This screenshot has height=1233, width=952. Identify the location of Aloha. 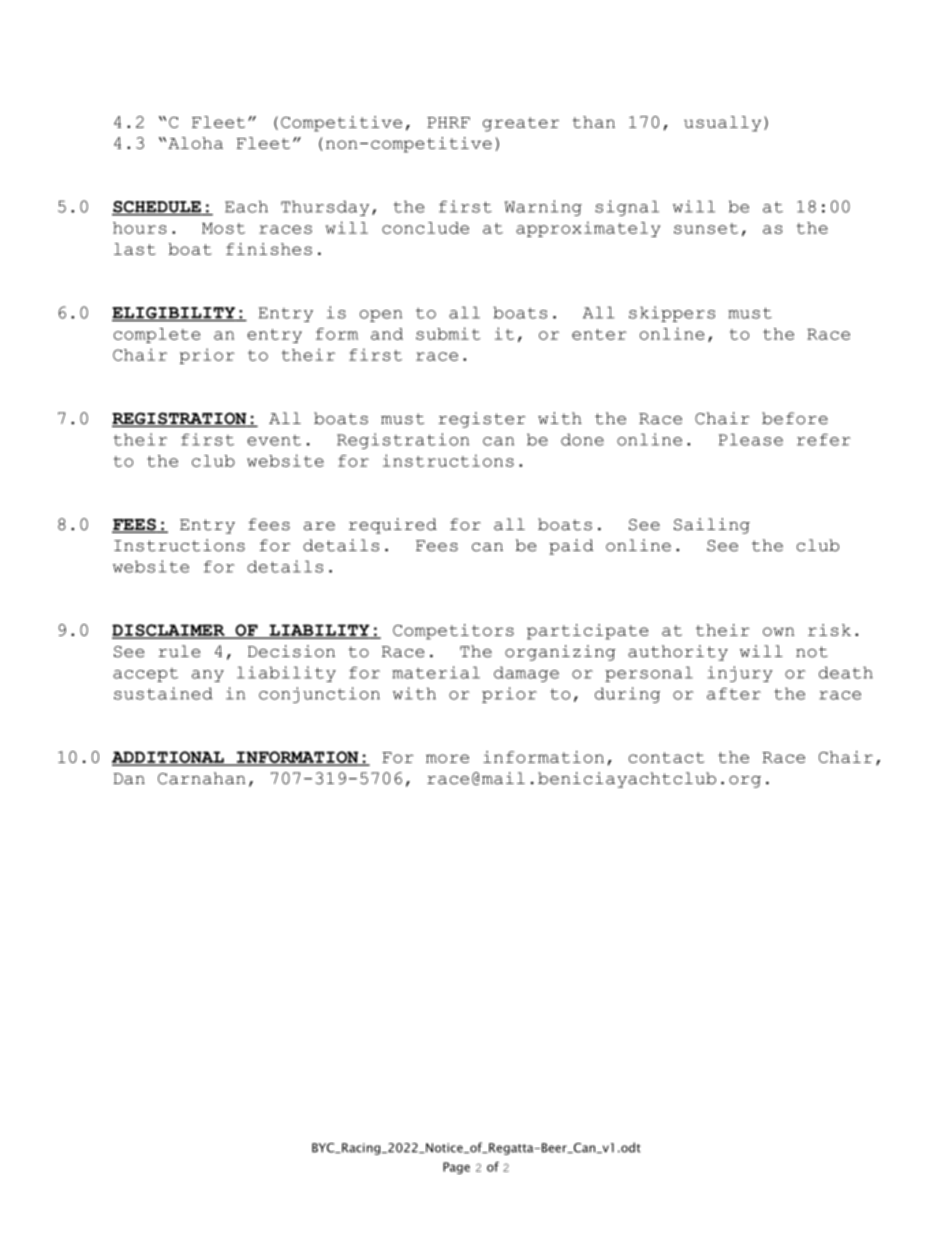
(195, 143).
